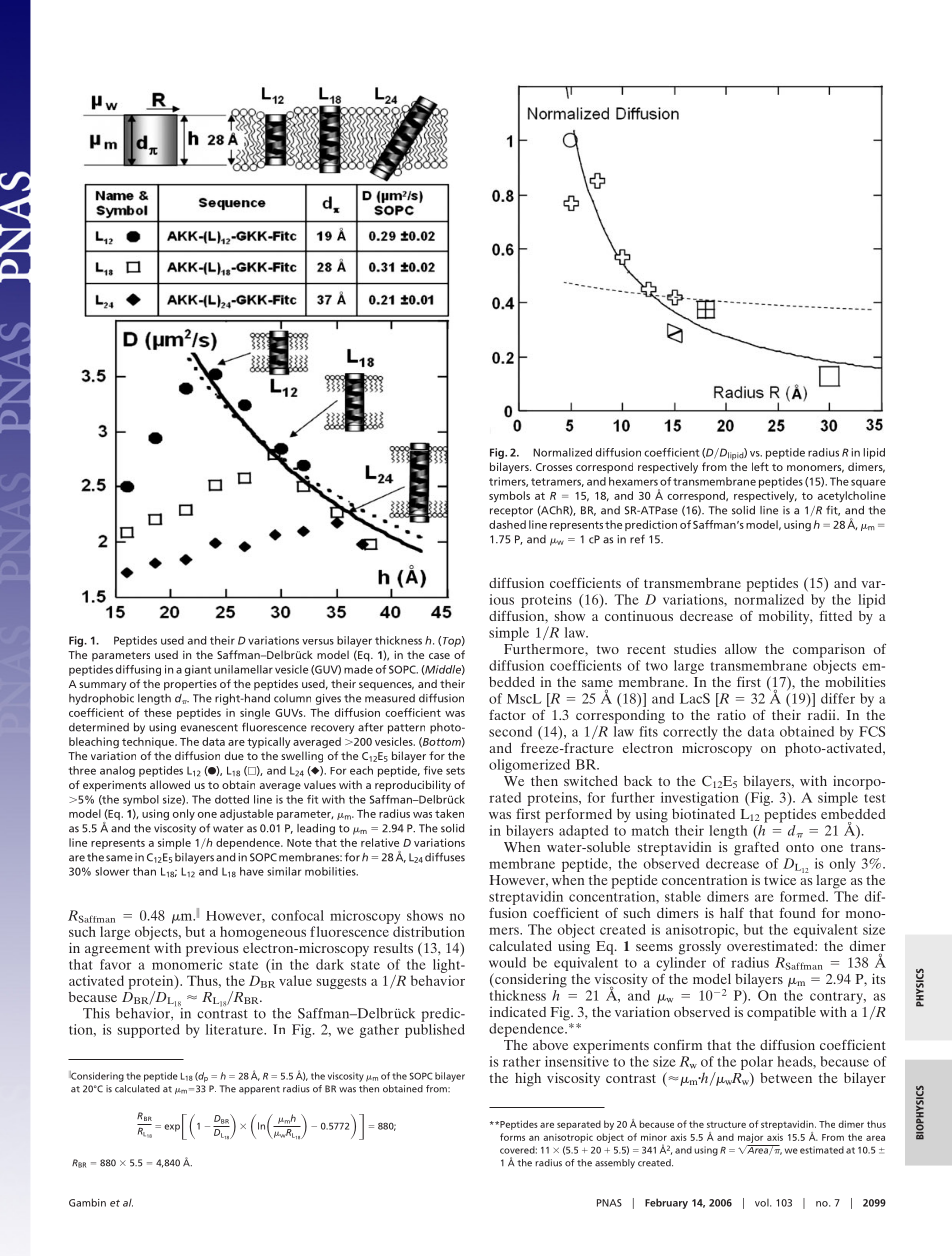 The width and height of the screenshot is (952, 1256). I want to click on radii, so click(823, 715).
